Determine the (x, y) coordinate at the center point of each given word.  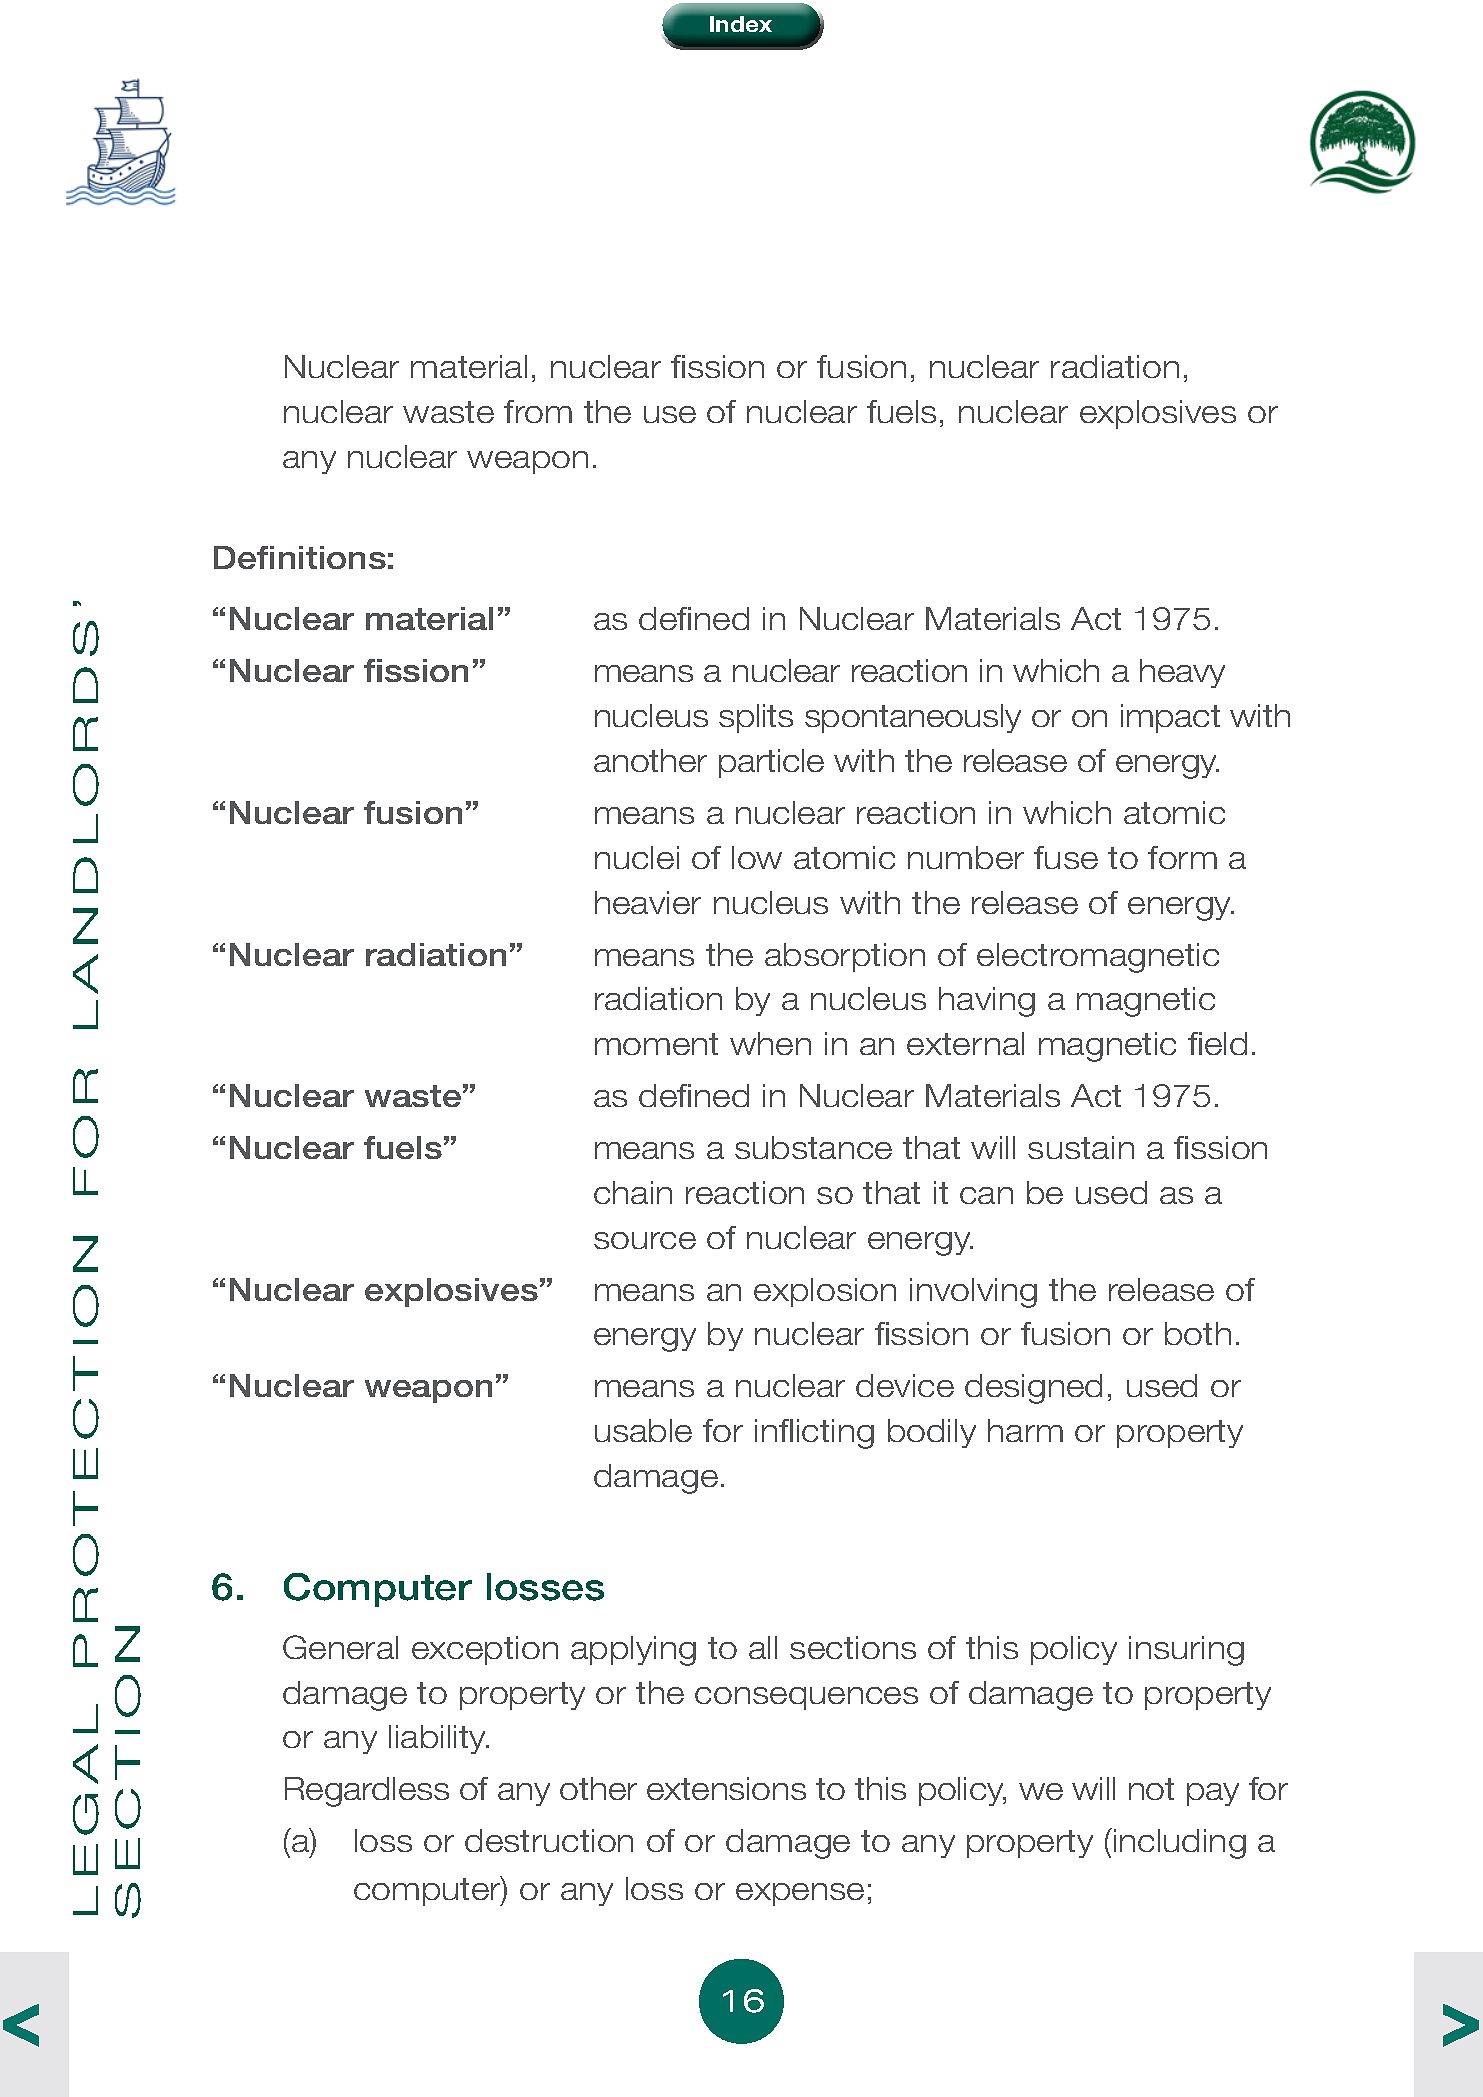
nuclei (637, 857)
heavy (1182, 673)
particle (771, 763)
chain (633, 1192)
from (538, 411)
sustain (1081, 1147)
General (340, 1647)
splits (756, 718)
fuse (1066, 857)
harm (1025, 1430)
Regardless (367, 1792)
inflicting (814, 1434)
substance (813, 1147)
